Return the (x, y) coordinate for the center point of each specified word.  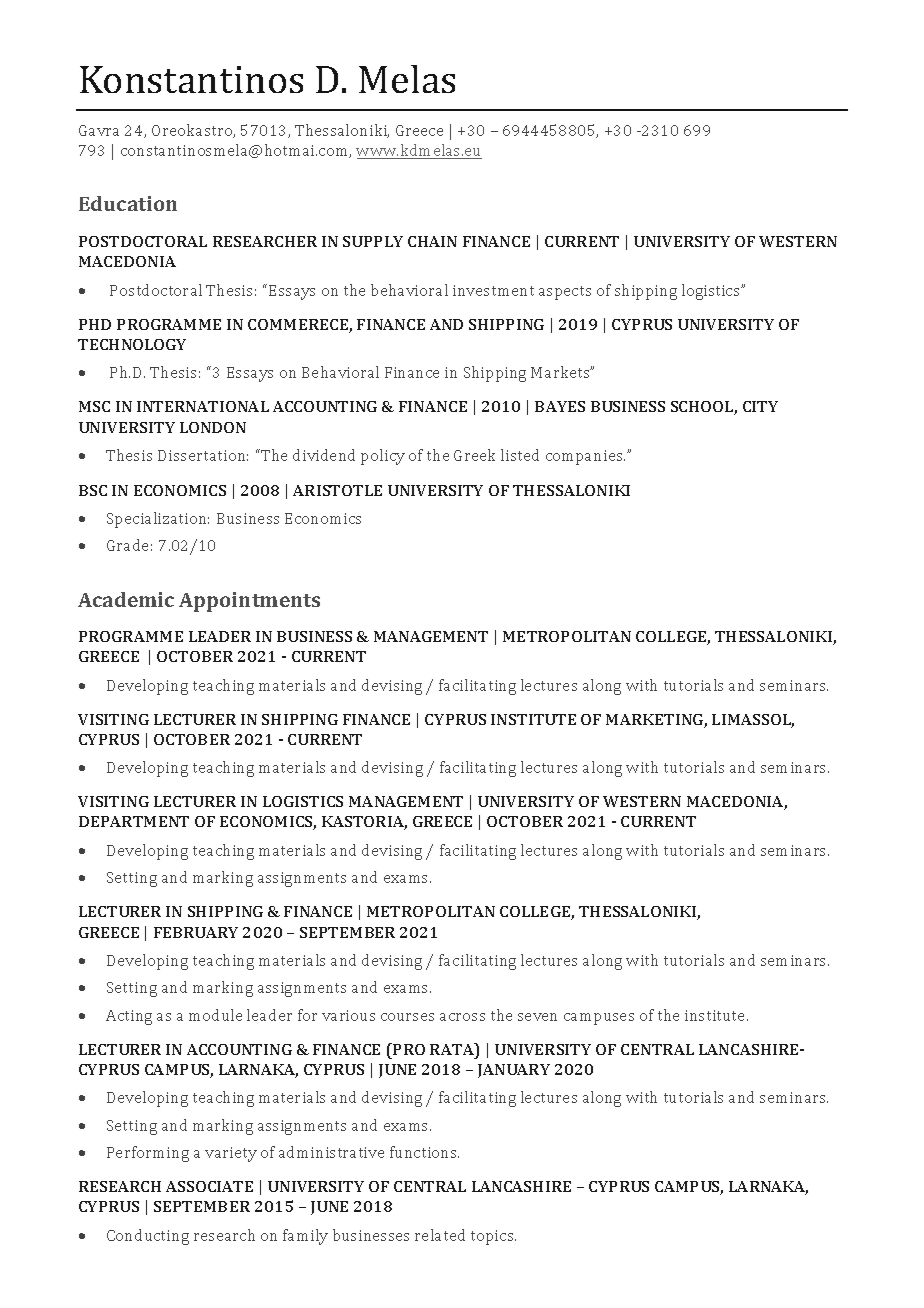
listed (520, 455)
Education (128, 203)
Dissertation (203, 455)
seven (537, 1017)
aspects (565, 293)
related (440, 1235)
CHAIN (432, 241)
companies (585, 457)
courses (407, 1017)
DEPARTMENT (134, 821)
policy (383, 457)
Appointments (249, 602)
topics (493, 1237)
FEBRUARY (196, 932)
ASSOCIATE (209, 1186)
